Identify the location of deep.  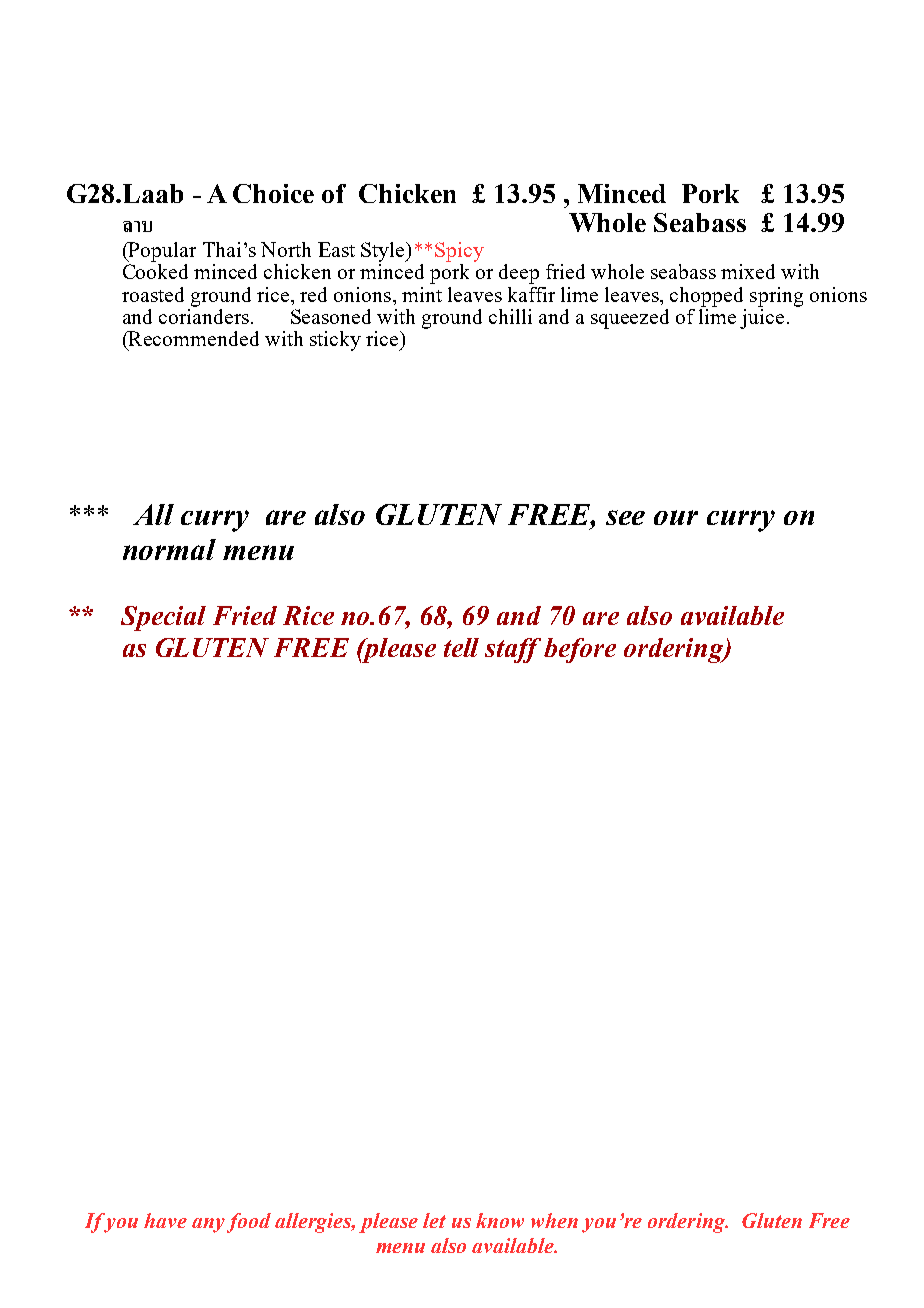
(519, 274).
